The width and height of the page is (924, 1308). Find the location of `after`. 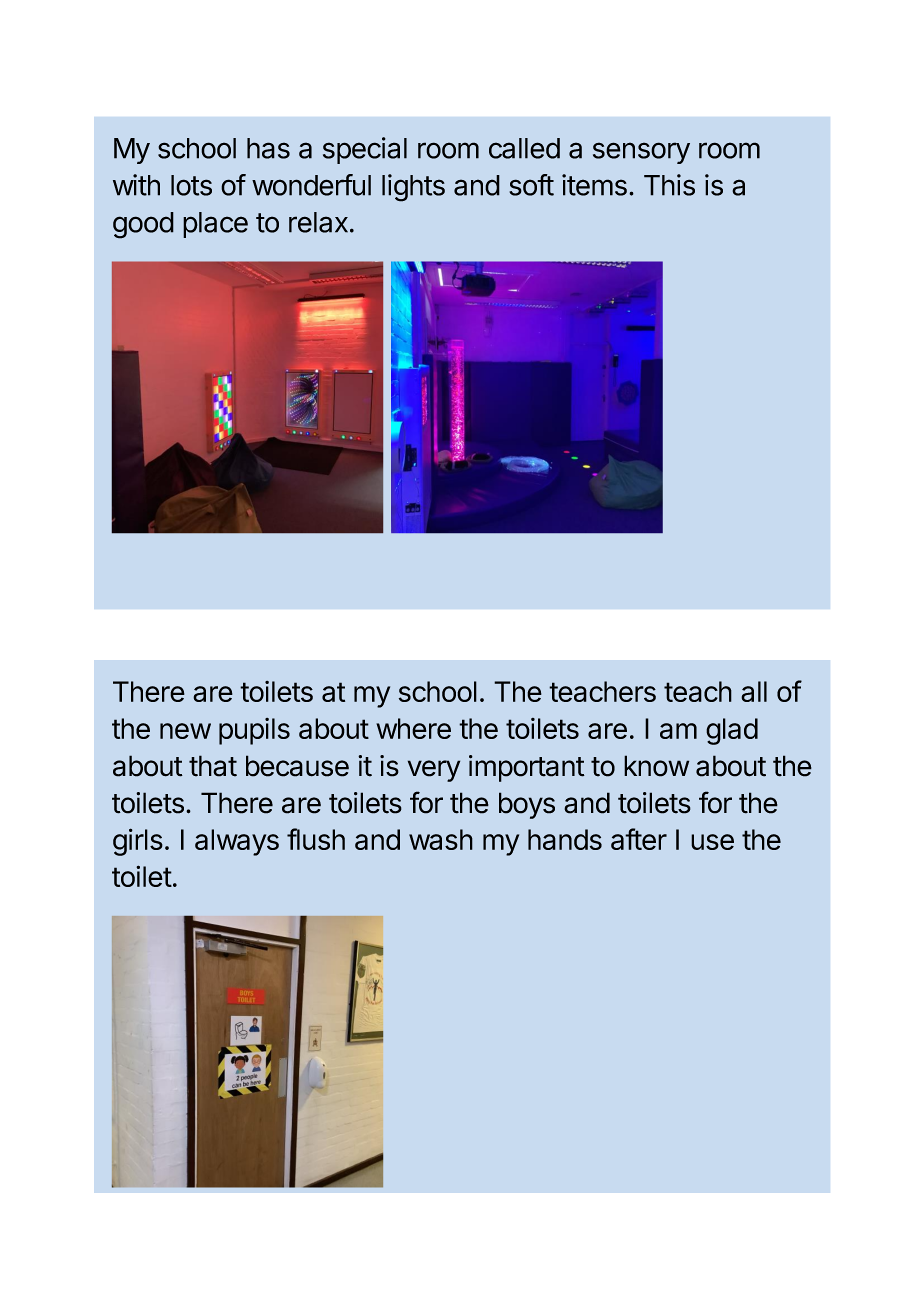

after is located at coordinates (639, 839).
